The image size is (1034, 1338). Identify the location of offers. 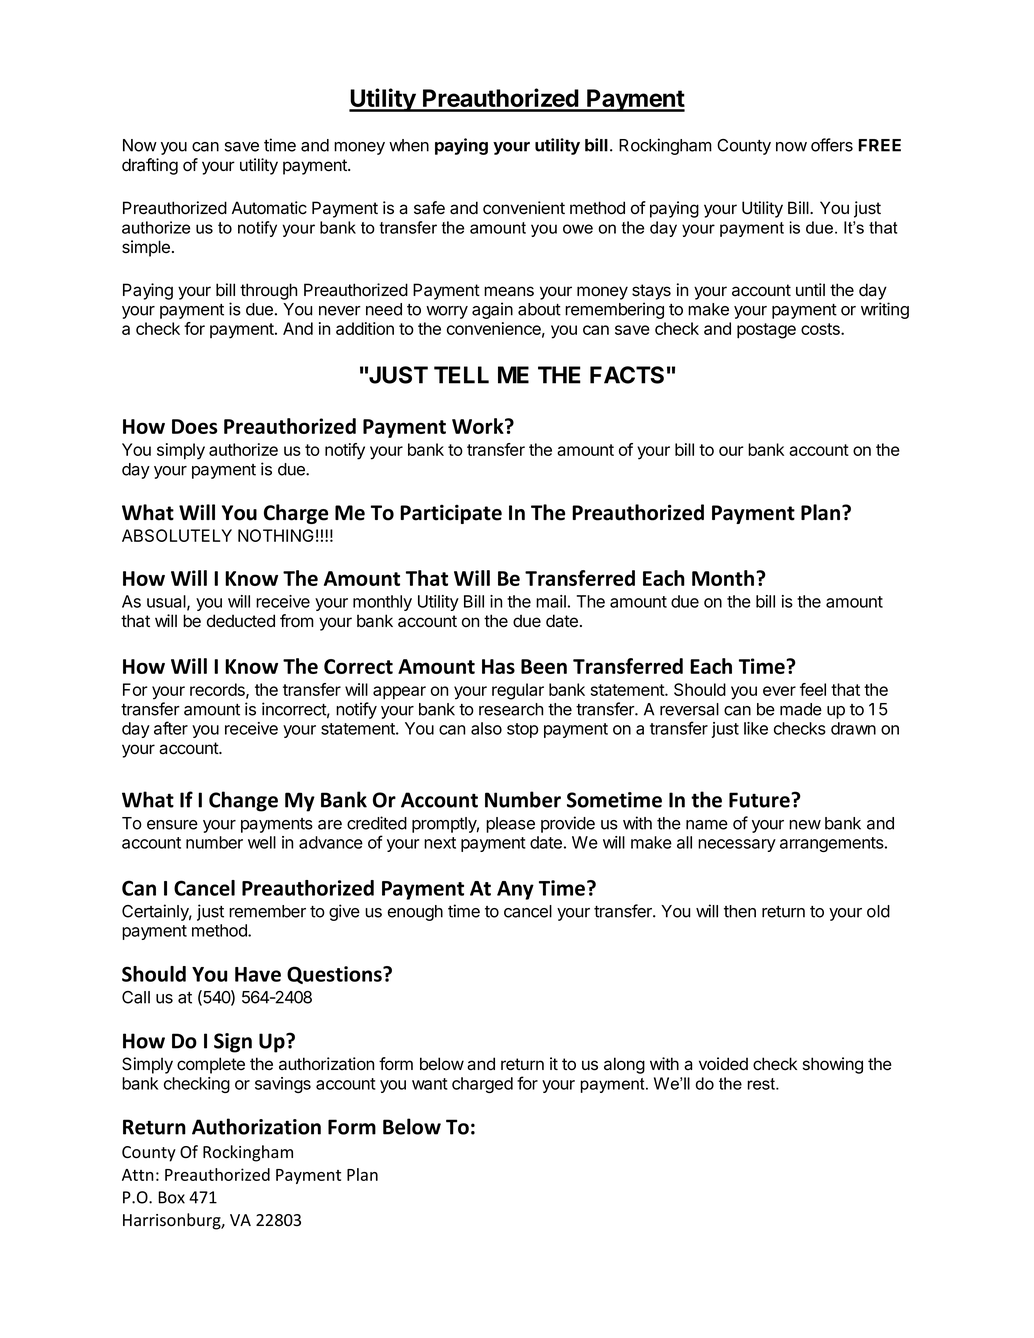
(832, 145).
